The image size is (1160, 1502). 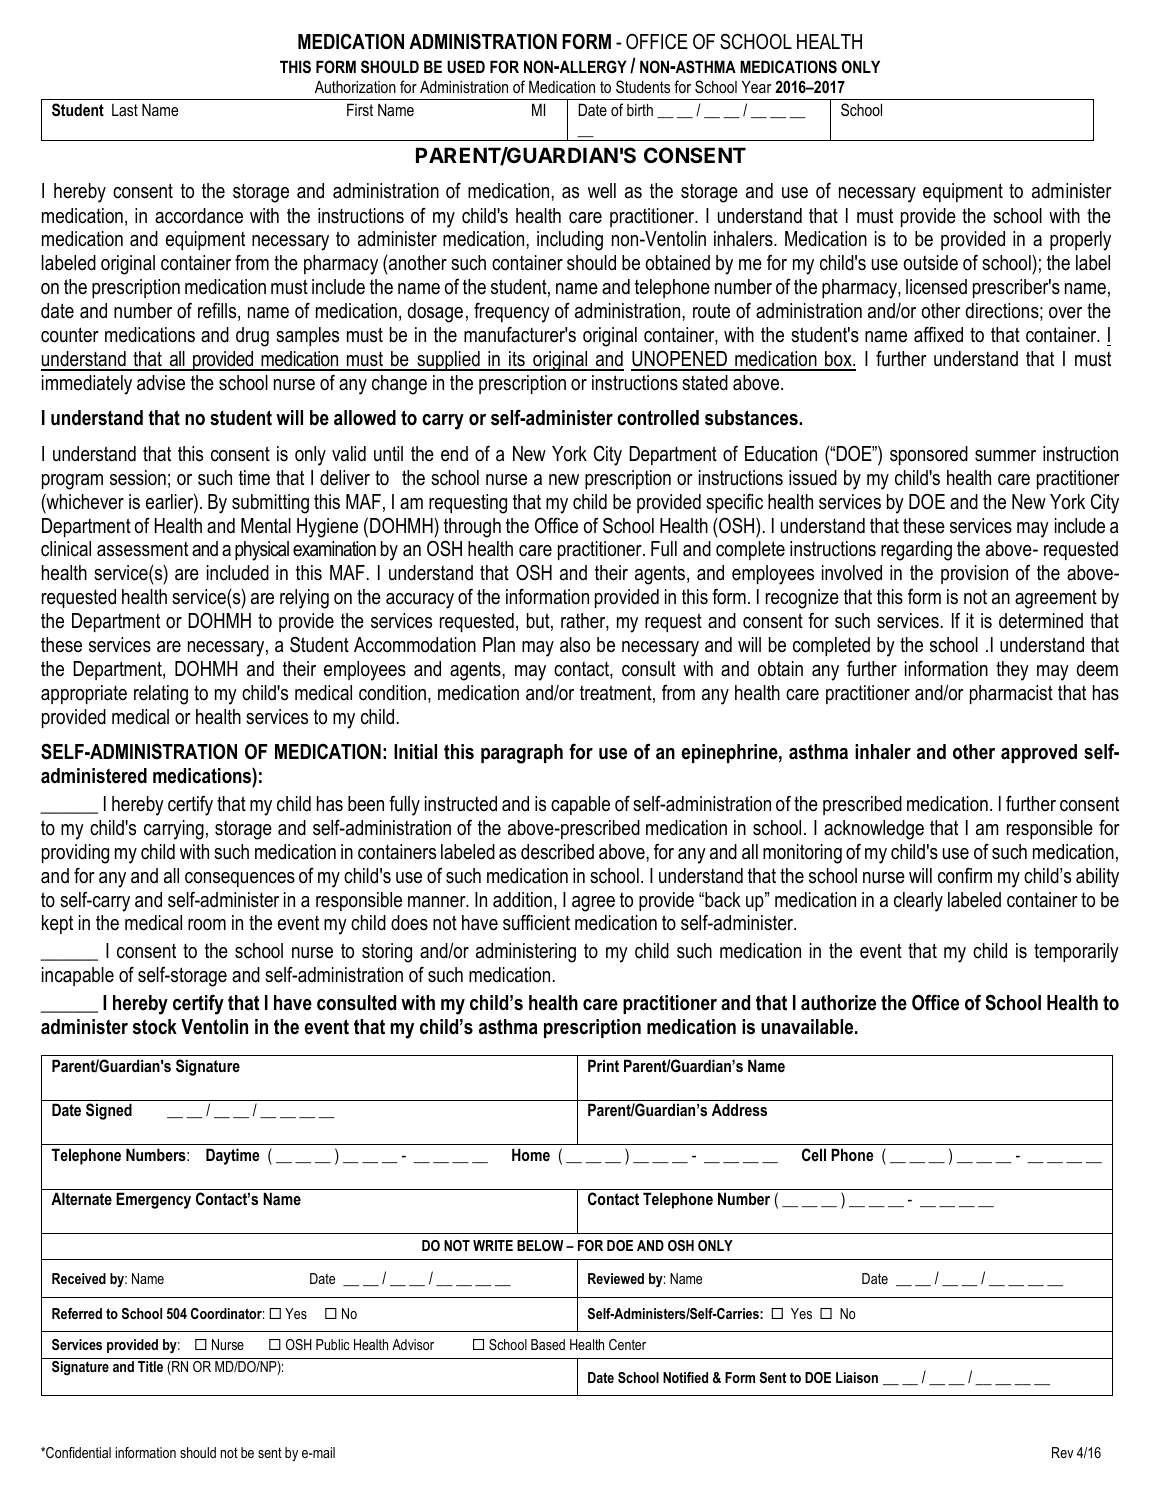 I want to click on clearly, so click(x=918, y=902).
